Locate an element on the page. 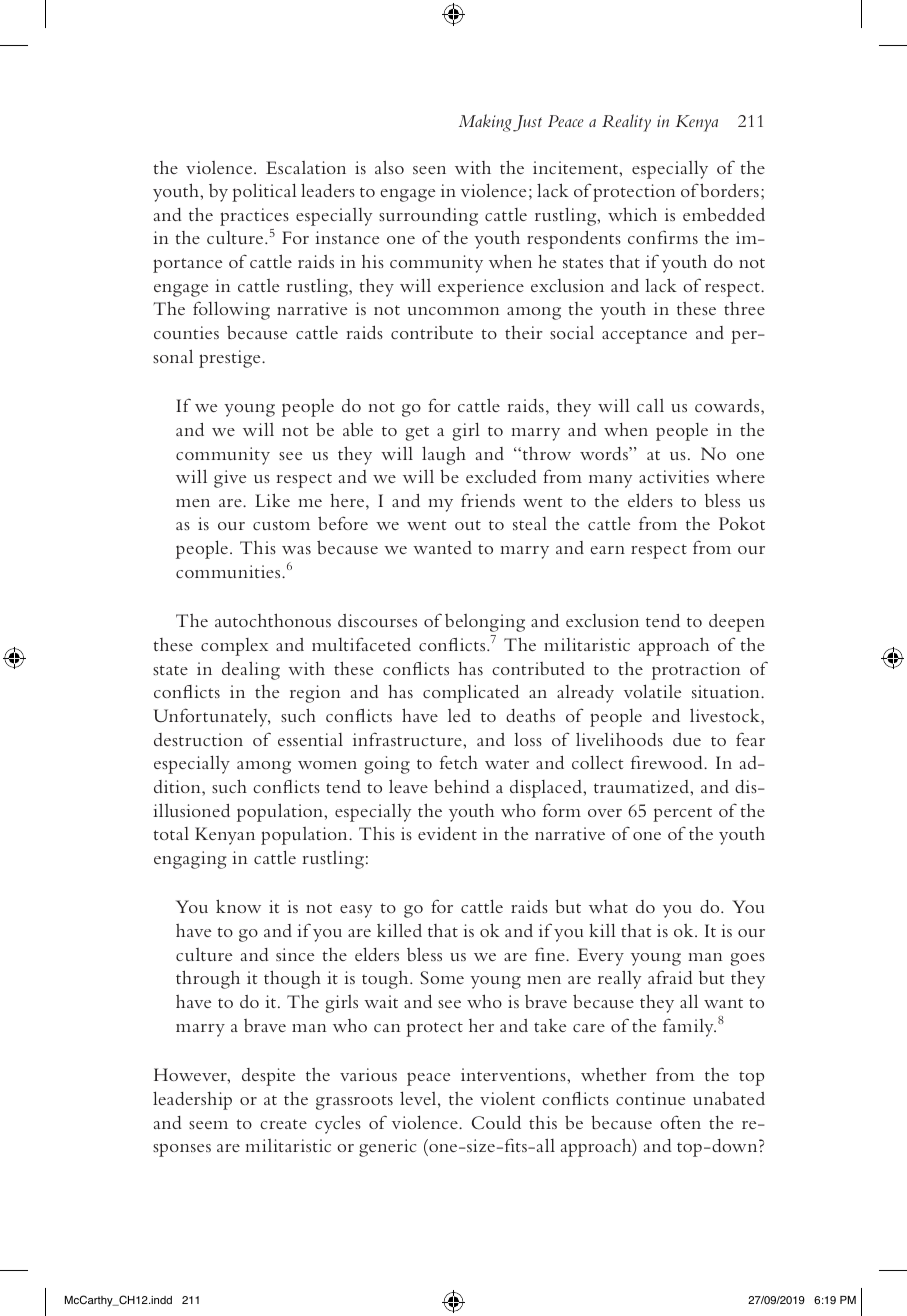 Image resolution: width=907 pixels, height=1316 pixels. seen is located at coordinates (429, 170).
